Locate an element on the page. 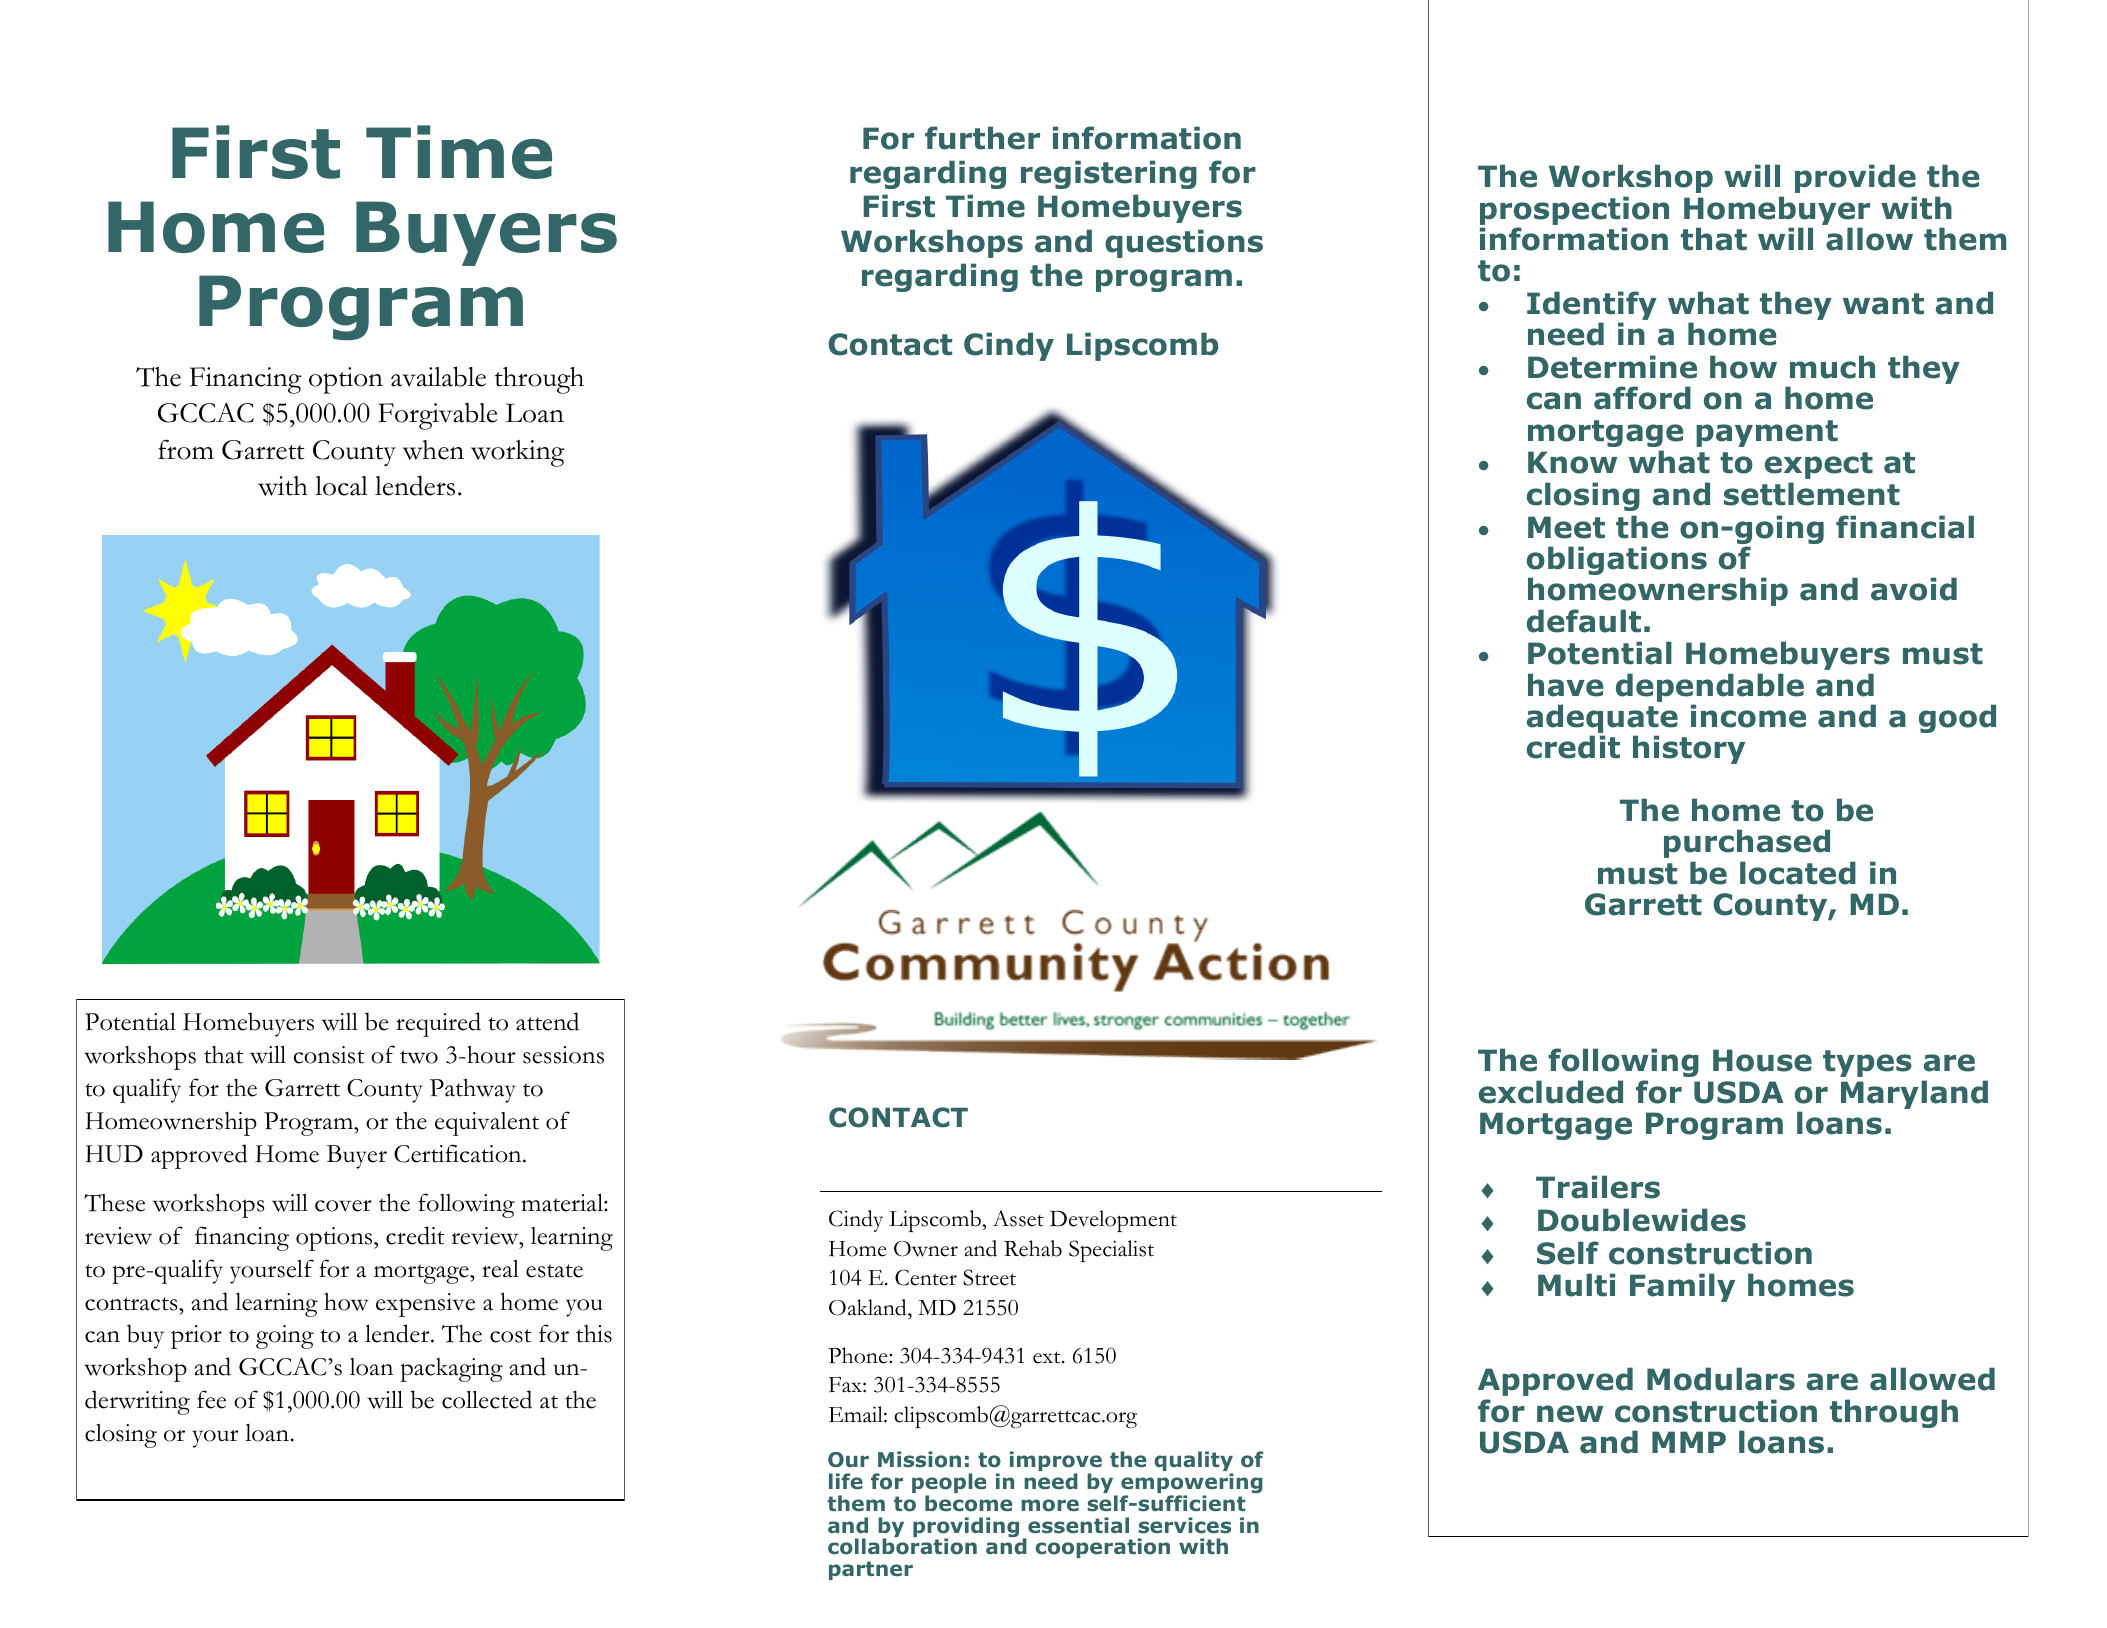 Image resolution: width=2107 pixels, height=1628 pixels. essential is located at coordinates (1078, 1525).
